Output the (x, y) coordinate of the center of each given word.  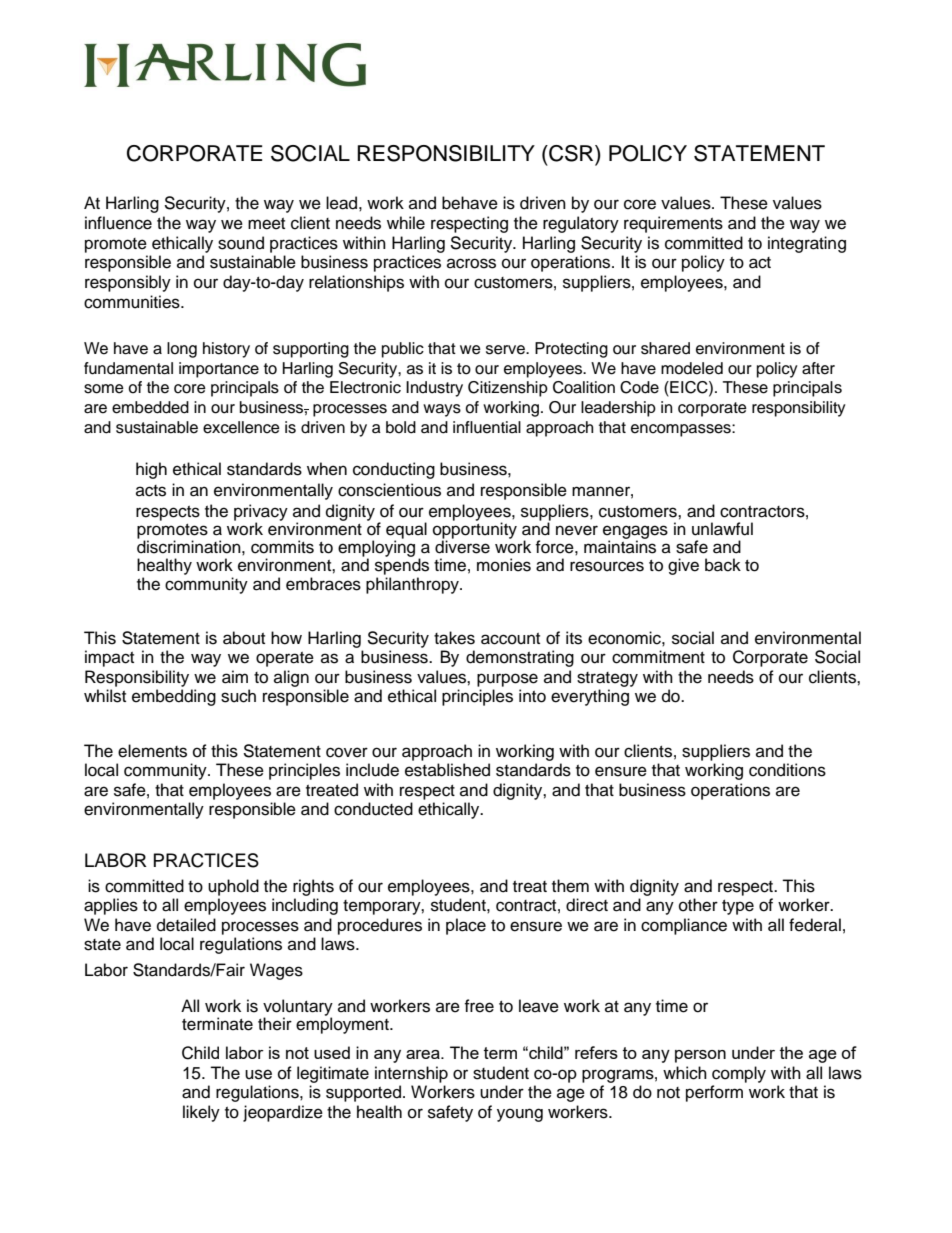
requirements (673, 224)
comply (739, 1074)
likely (201, 1113)
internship (411, 1074)
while (406, 223)
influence (118, 223)
